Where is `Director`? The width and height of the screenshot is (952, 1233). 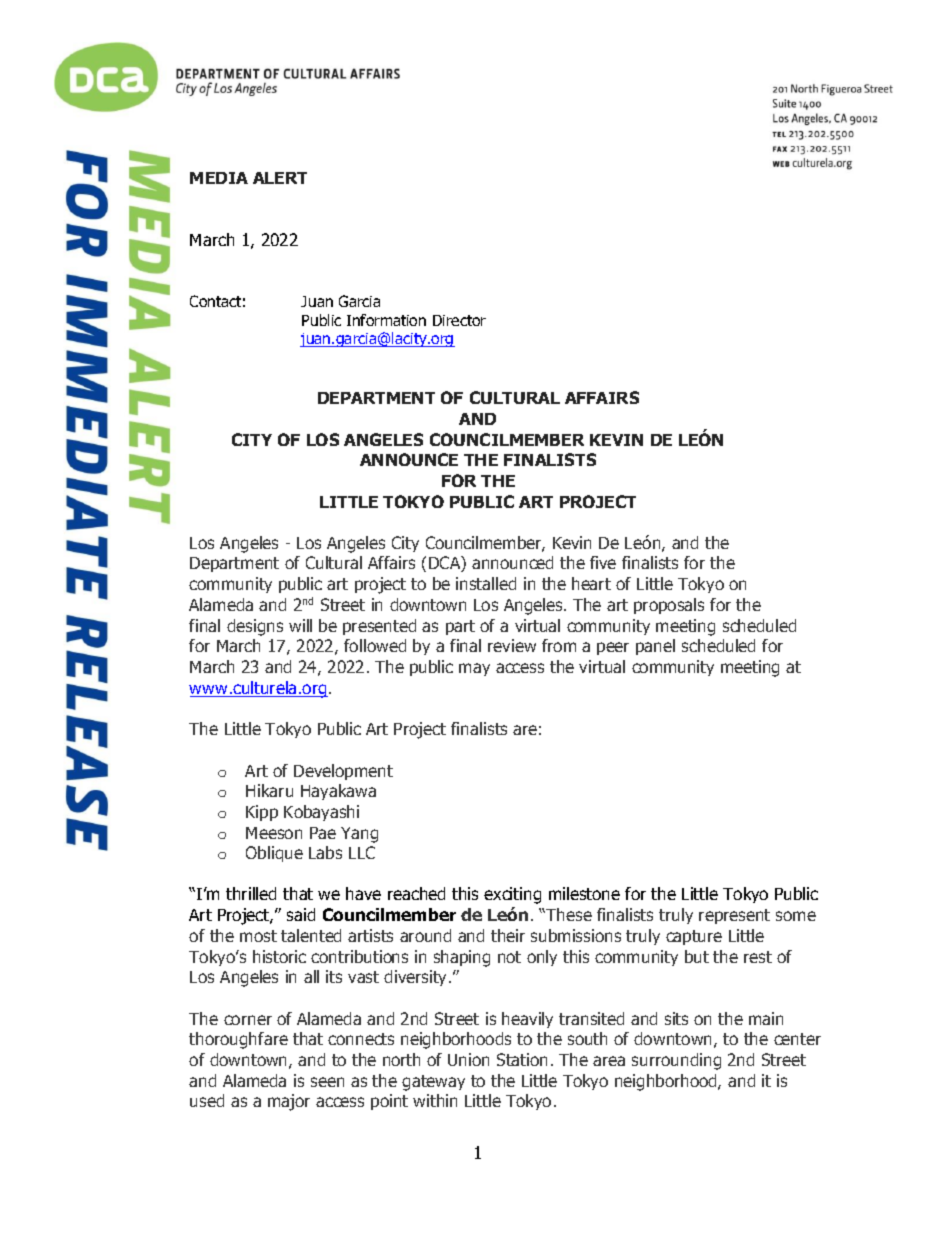
Director is located at coordinates (459, 320).
